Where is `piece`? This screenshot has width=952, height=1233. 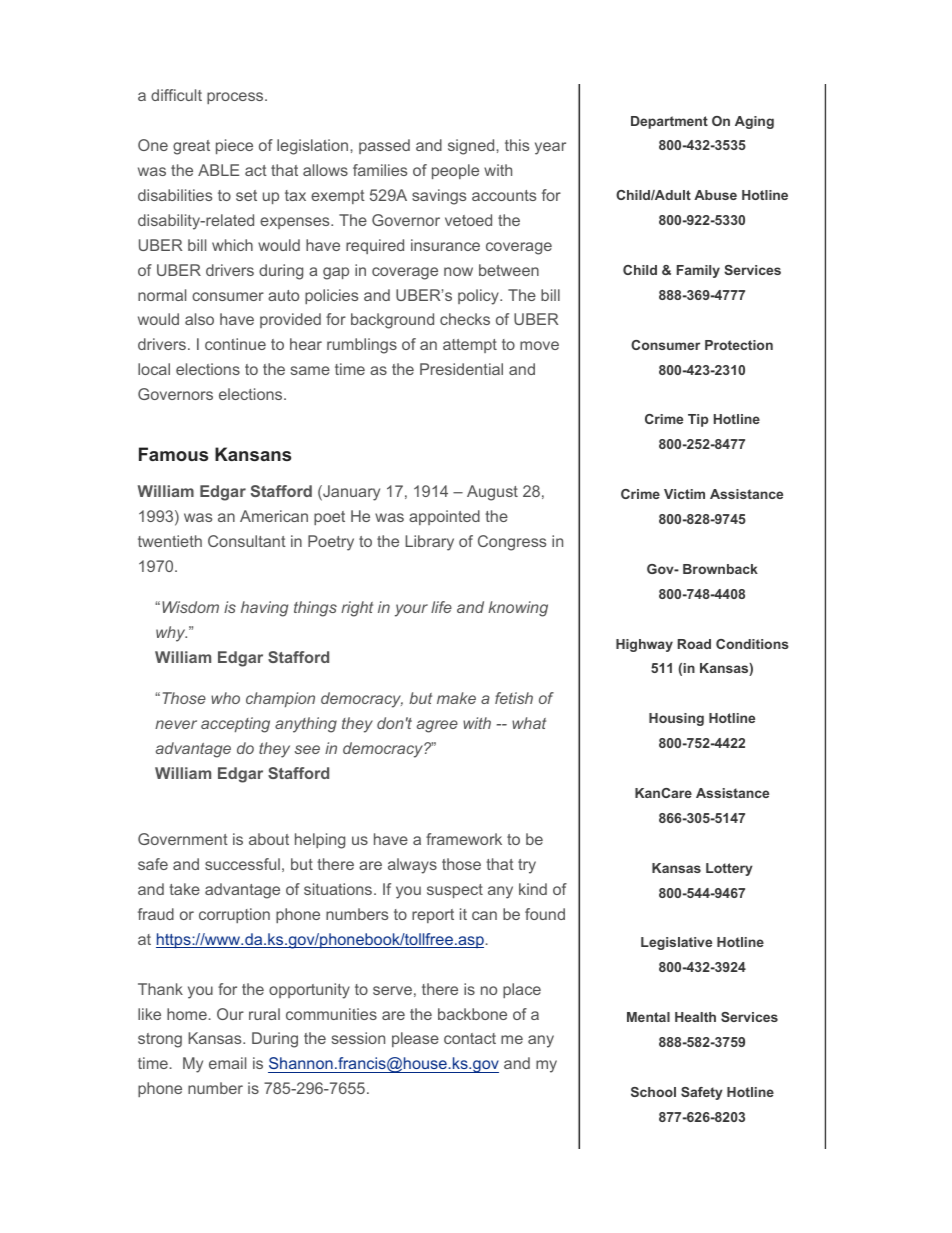
piece is located at coordinates (234, 146).
